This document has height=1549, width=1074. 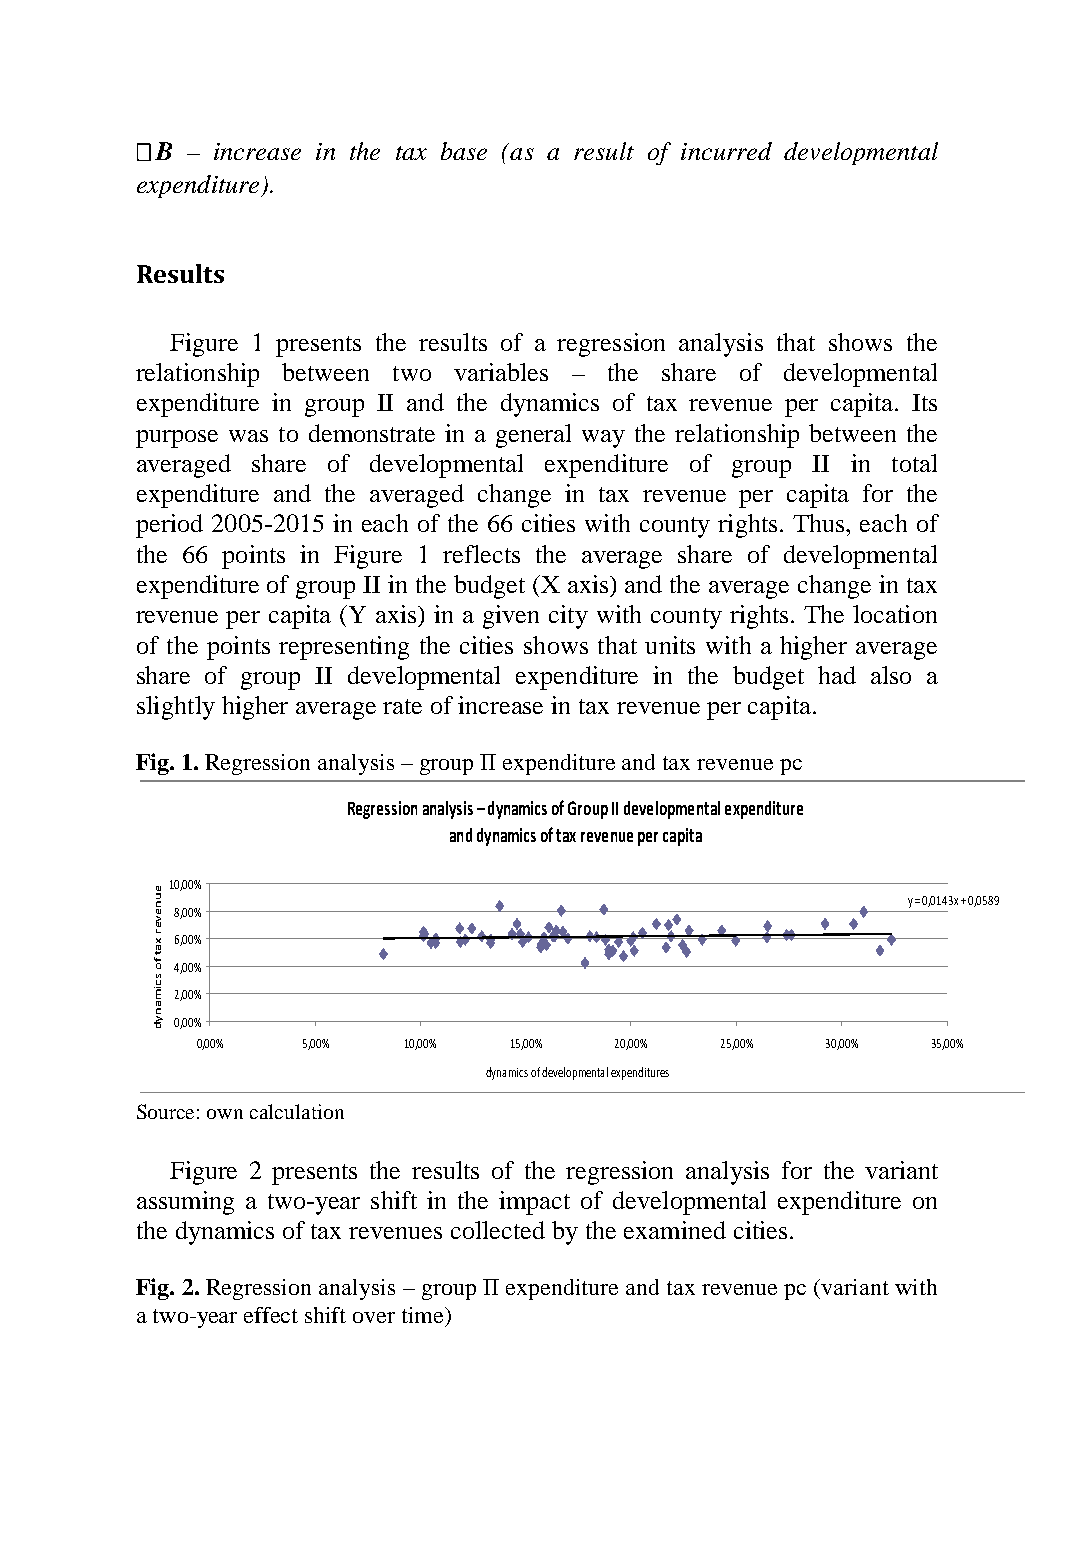 I want to click on incurred, so click(x=726, y=151).
